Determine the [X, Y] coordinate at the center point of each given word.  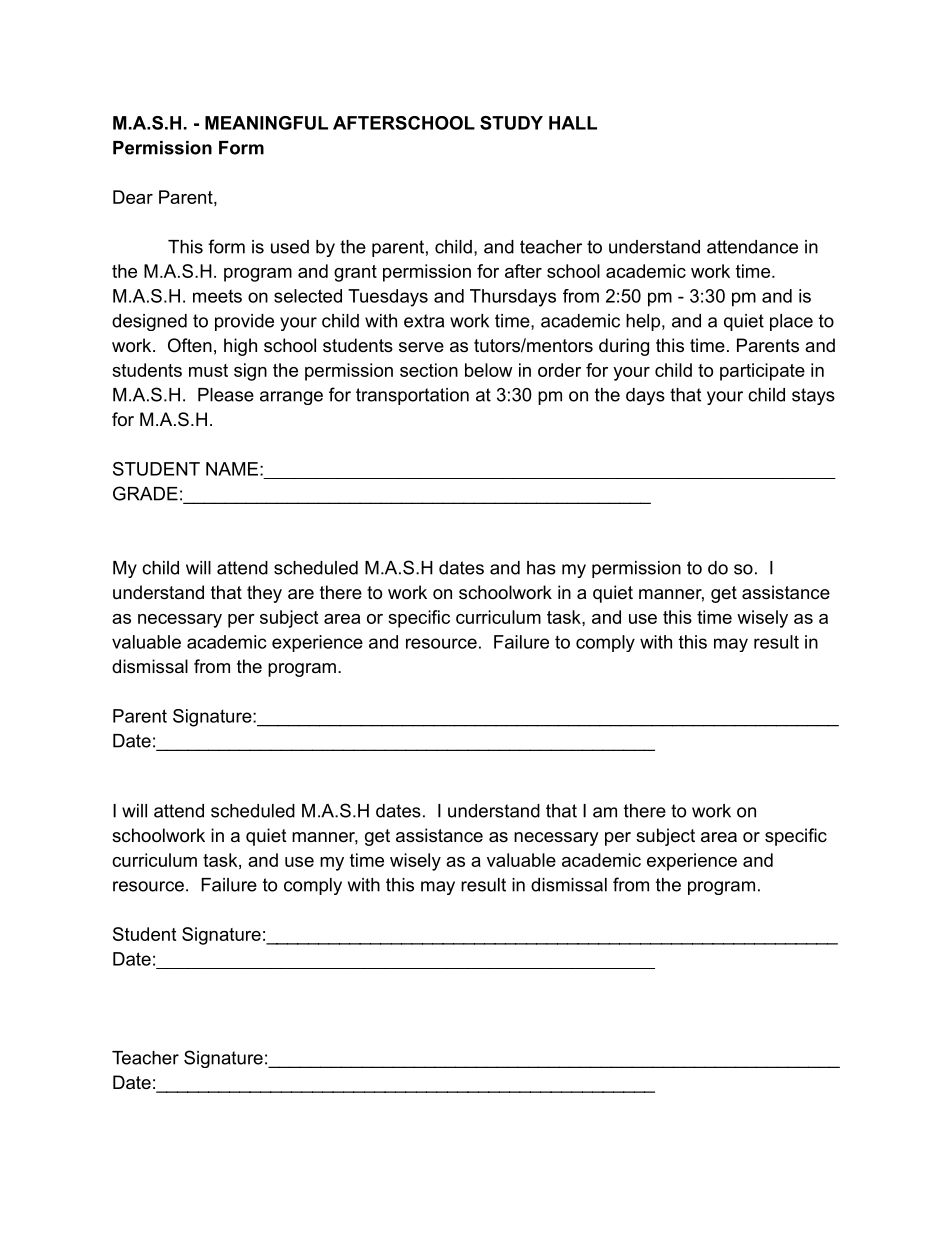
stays [813, 396]
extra [424, 321]
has [541, 568]
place [791, 322]
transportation [412, 396]
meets [217, 296]
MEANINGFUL [266, 123]
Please [226, 395]
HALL [573, 123]
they [264, 594]
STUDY [511, 123]
